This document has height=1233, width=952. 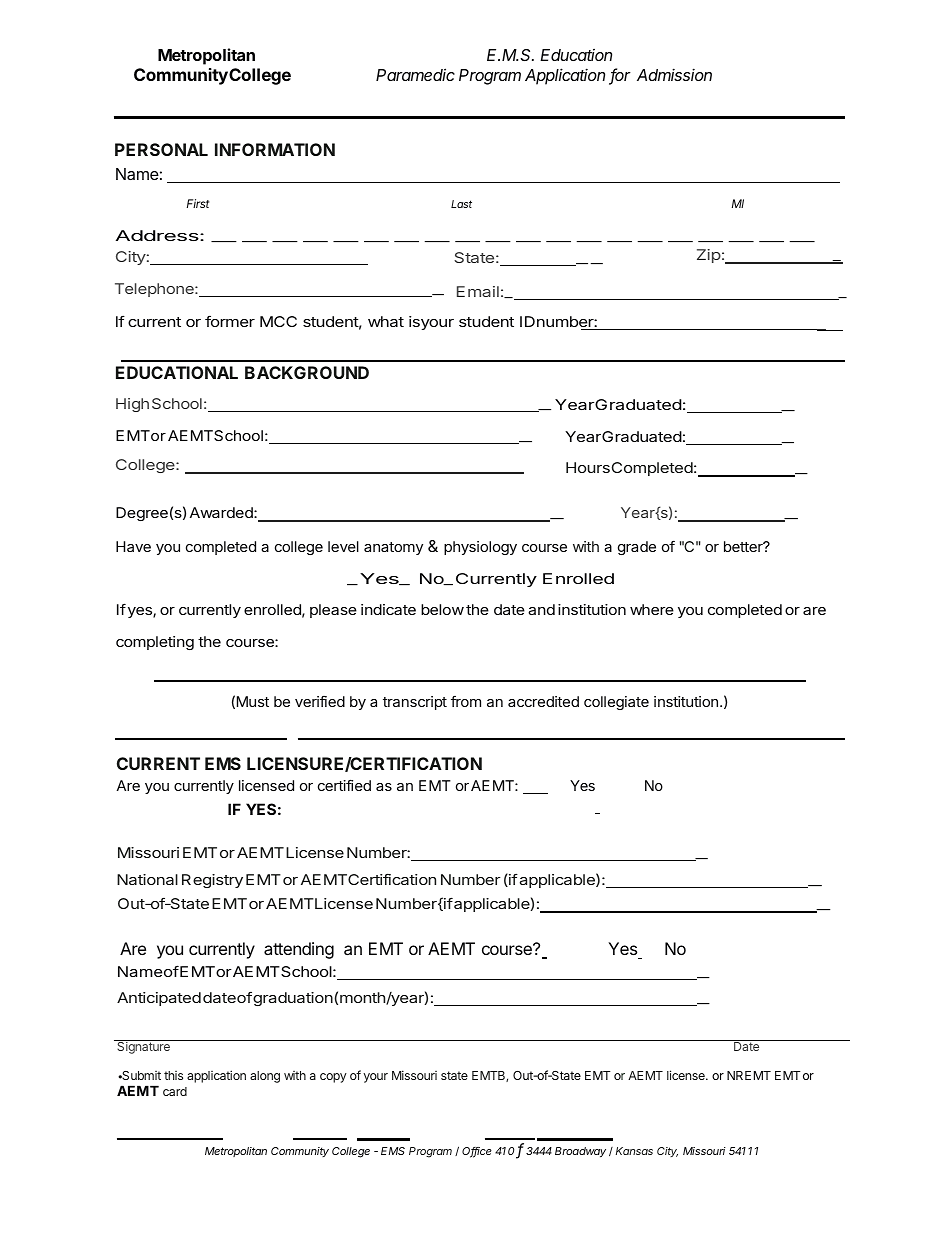 I want to click on what, so click(x=386, y=321).
